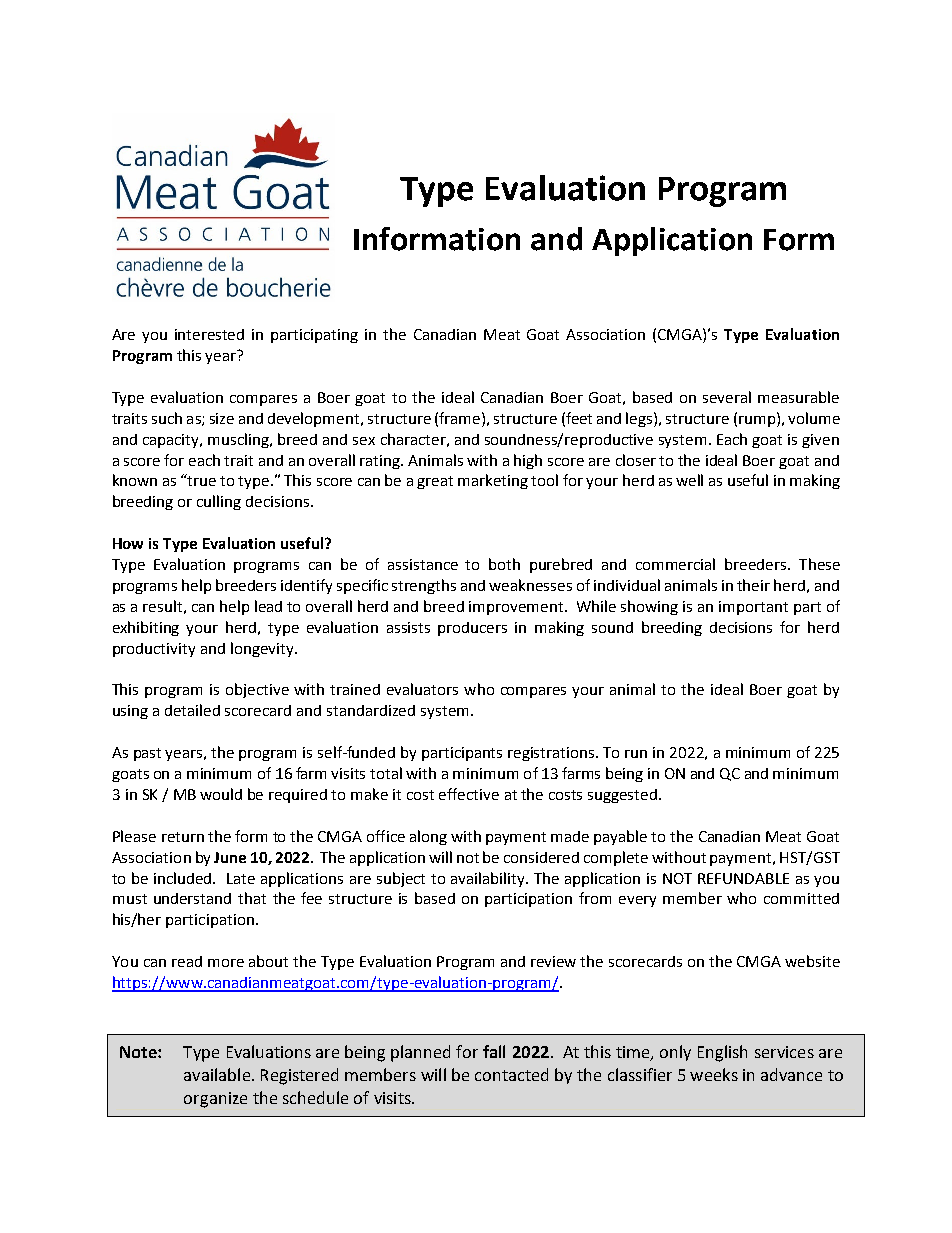  Describe the element at coordinates (714, 1074) in the page. I see `weeks` at that location.
